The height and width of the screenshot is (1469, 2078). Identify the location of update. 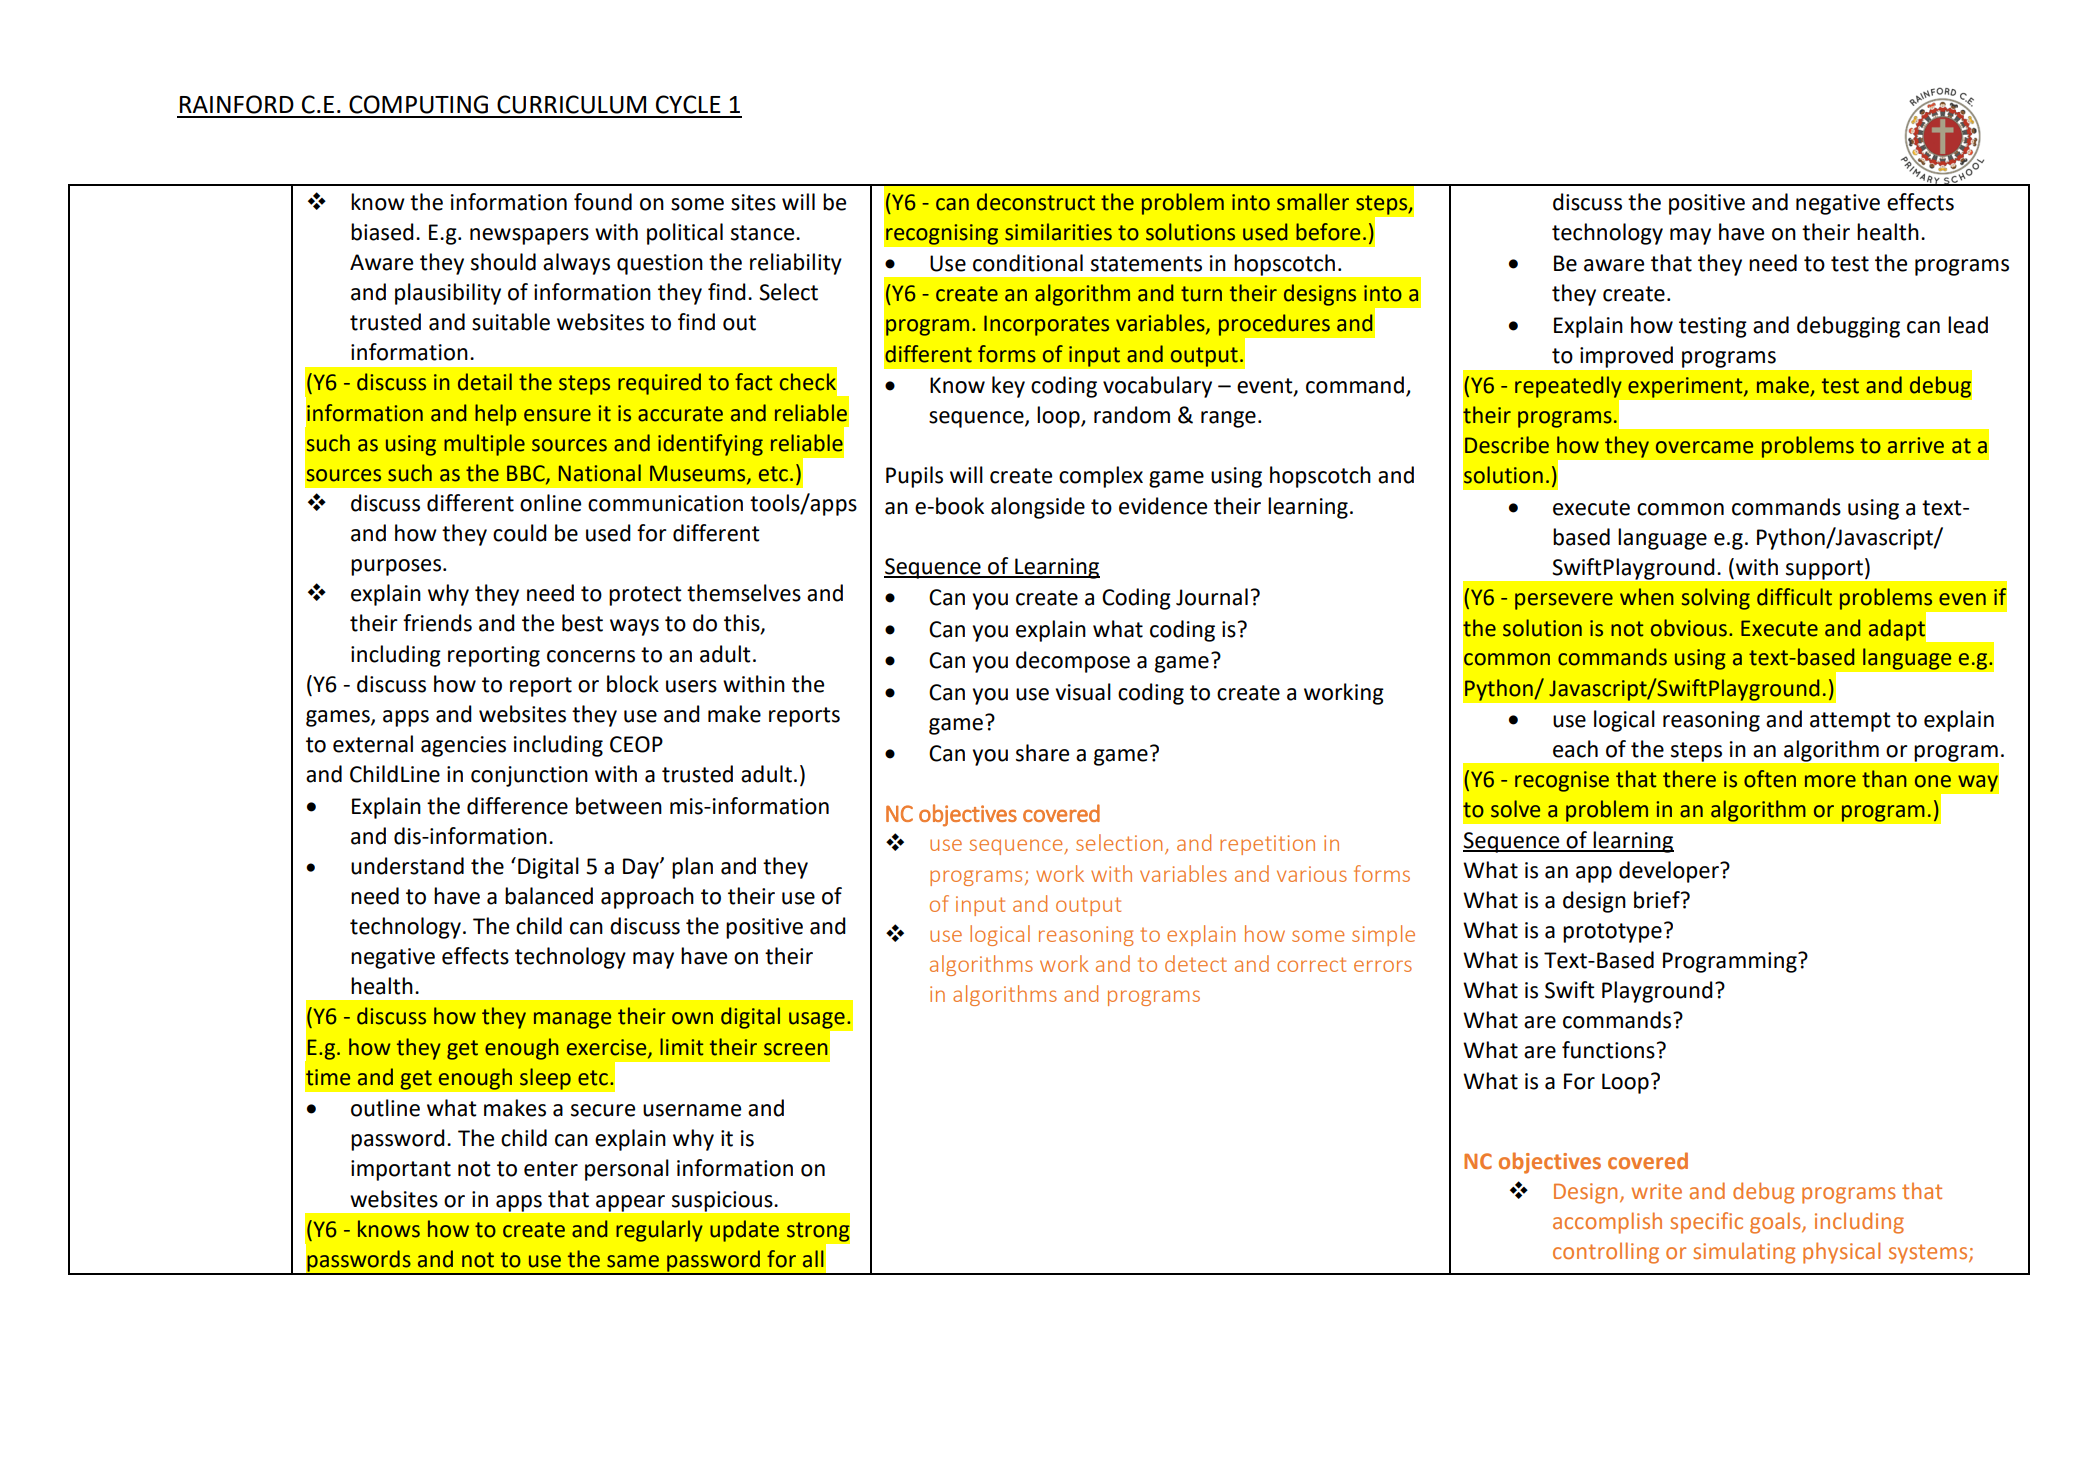
(744, 1231).
